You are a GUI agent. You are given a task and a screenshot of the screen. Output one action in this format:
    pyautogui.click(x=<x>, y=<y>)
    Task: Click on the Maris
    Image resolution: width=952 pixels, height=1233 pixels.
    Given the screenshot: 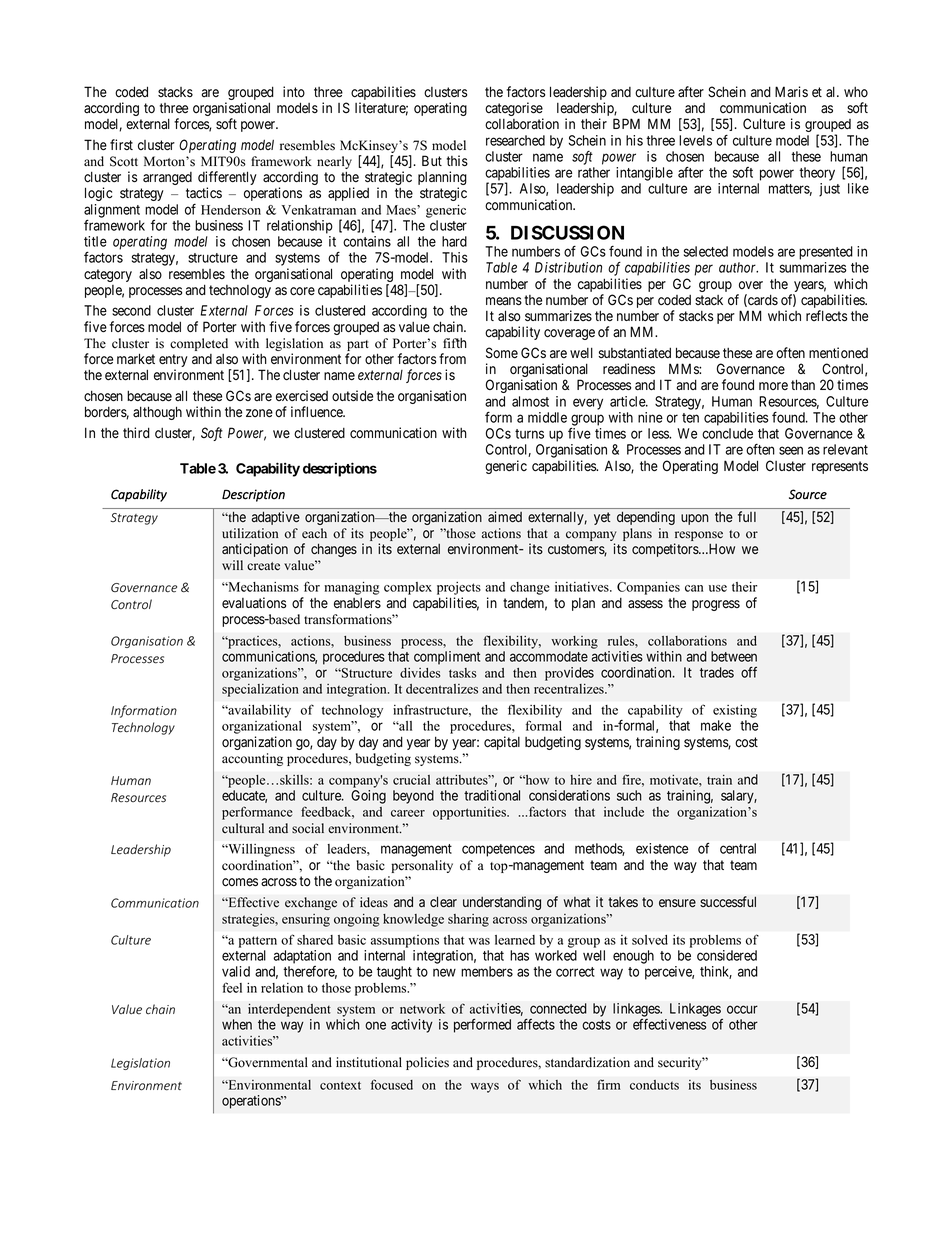 What is the action you would take?
    pyautogui.click(x=791, y=91)
